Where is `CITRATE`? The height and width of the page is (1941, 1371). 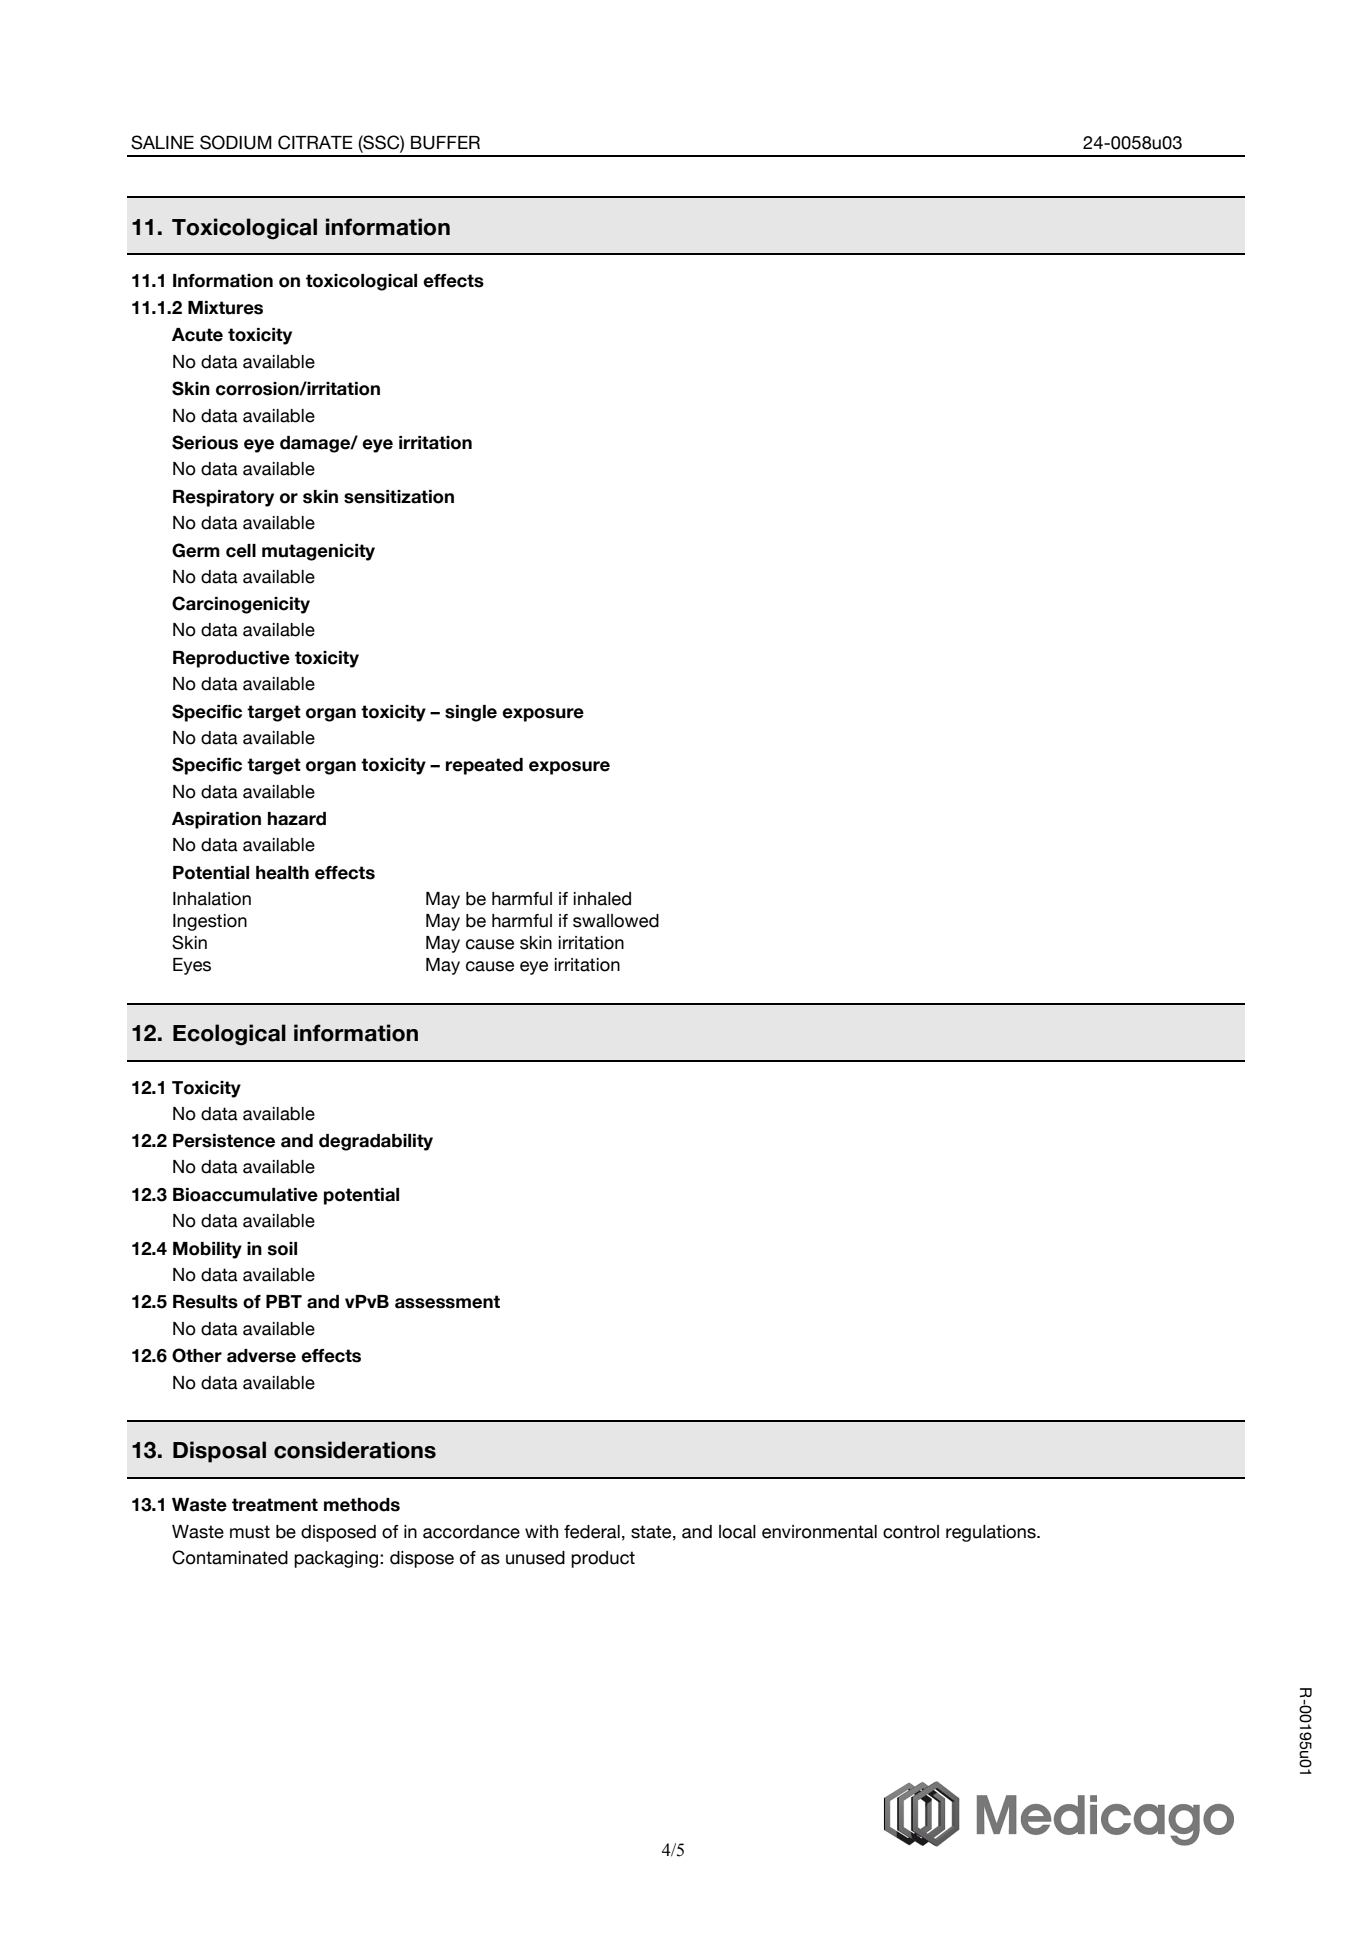
CITRATE is located at coordinates (315, 142).
